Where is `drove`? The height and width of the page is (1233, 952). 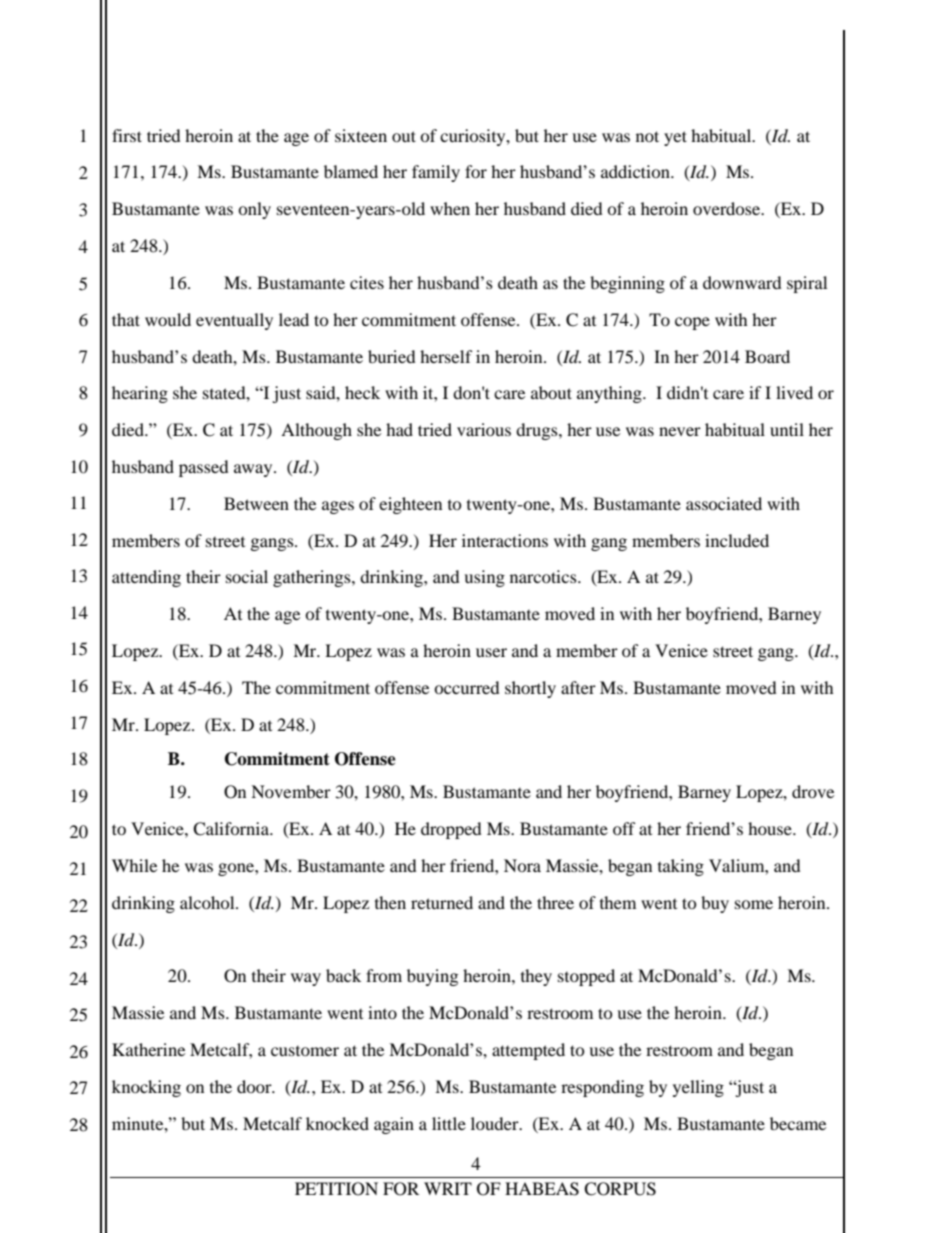
drove is located at coordinates (813, 791).
